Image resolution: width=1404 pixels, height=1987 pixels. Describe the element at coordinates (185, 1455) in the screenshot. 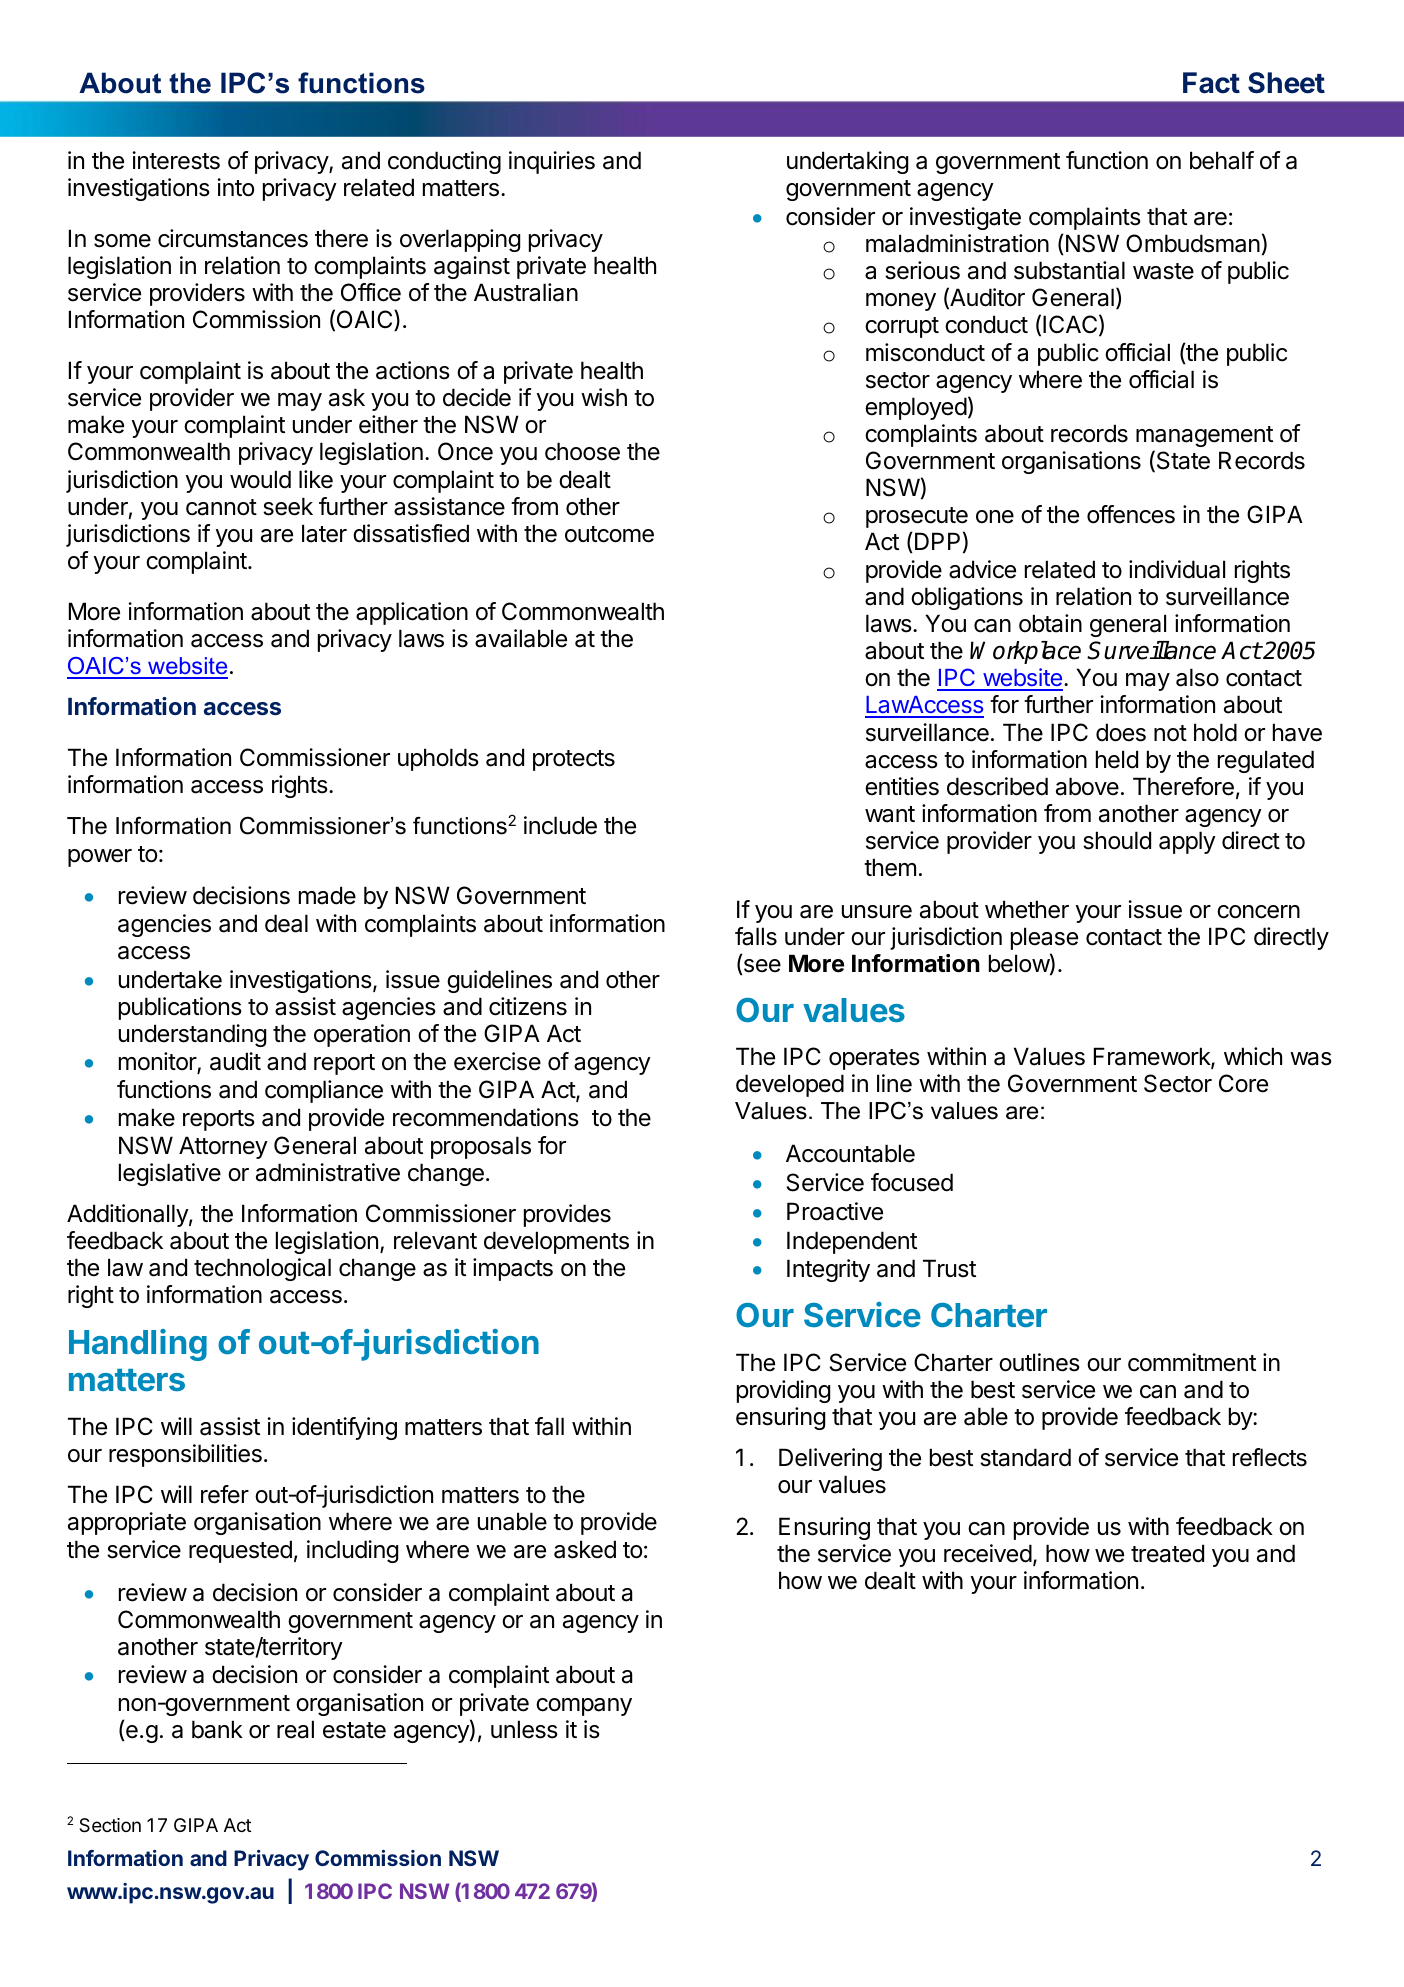

I see `responsibilities` at that location.
